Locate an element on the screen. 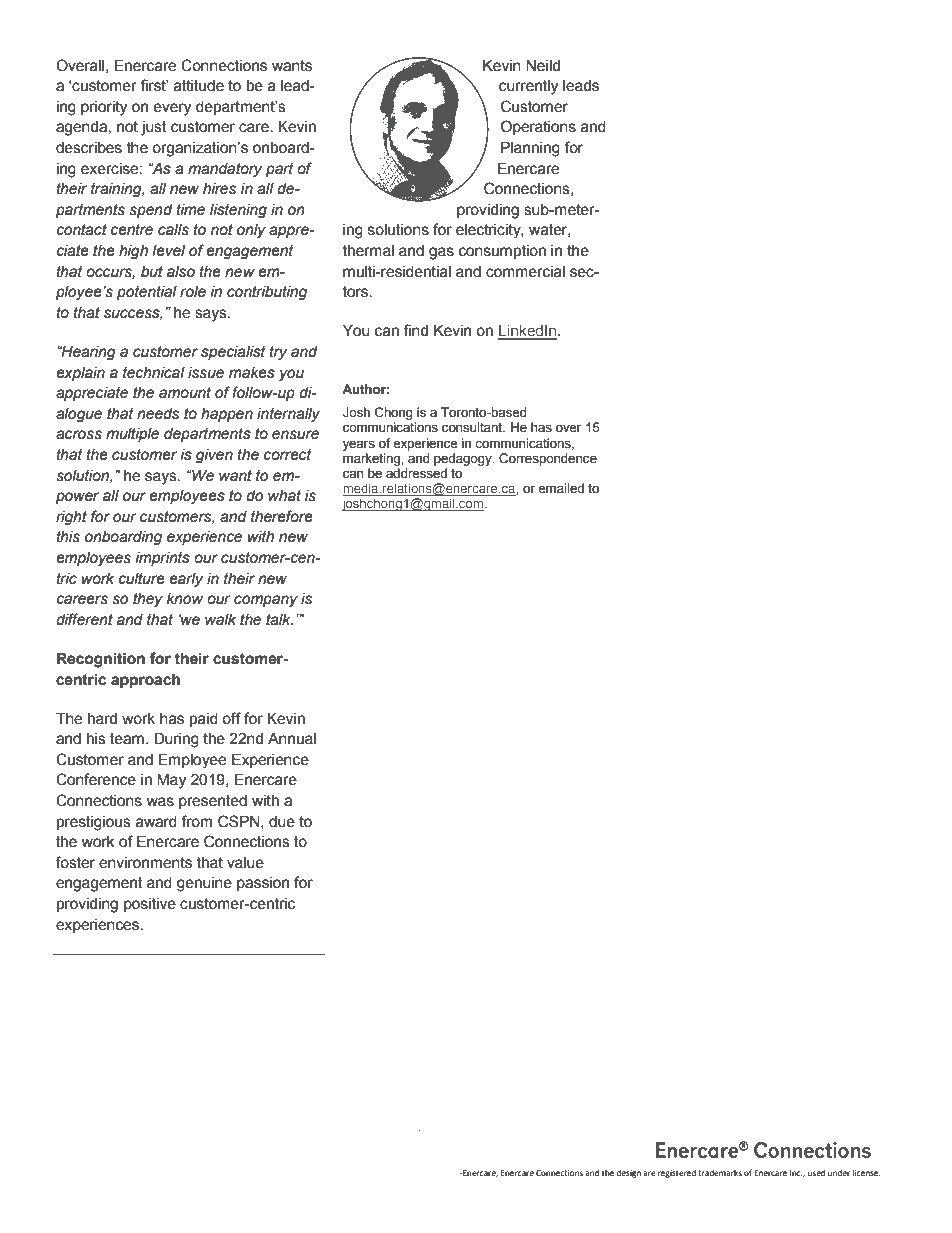 The width and height of the screenshot is (952, 1233). talk is located at coordinates (279, 620).
